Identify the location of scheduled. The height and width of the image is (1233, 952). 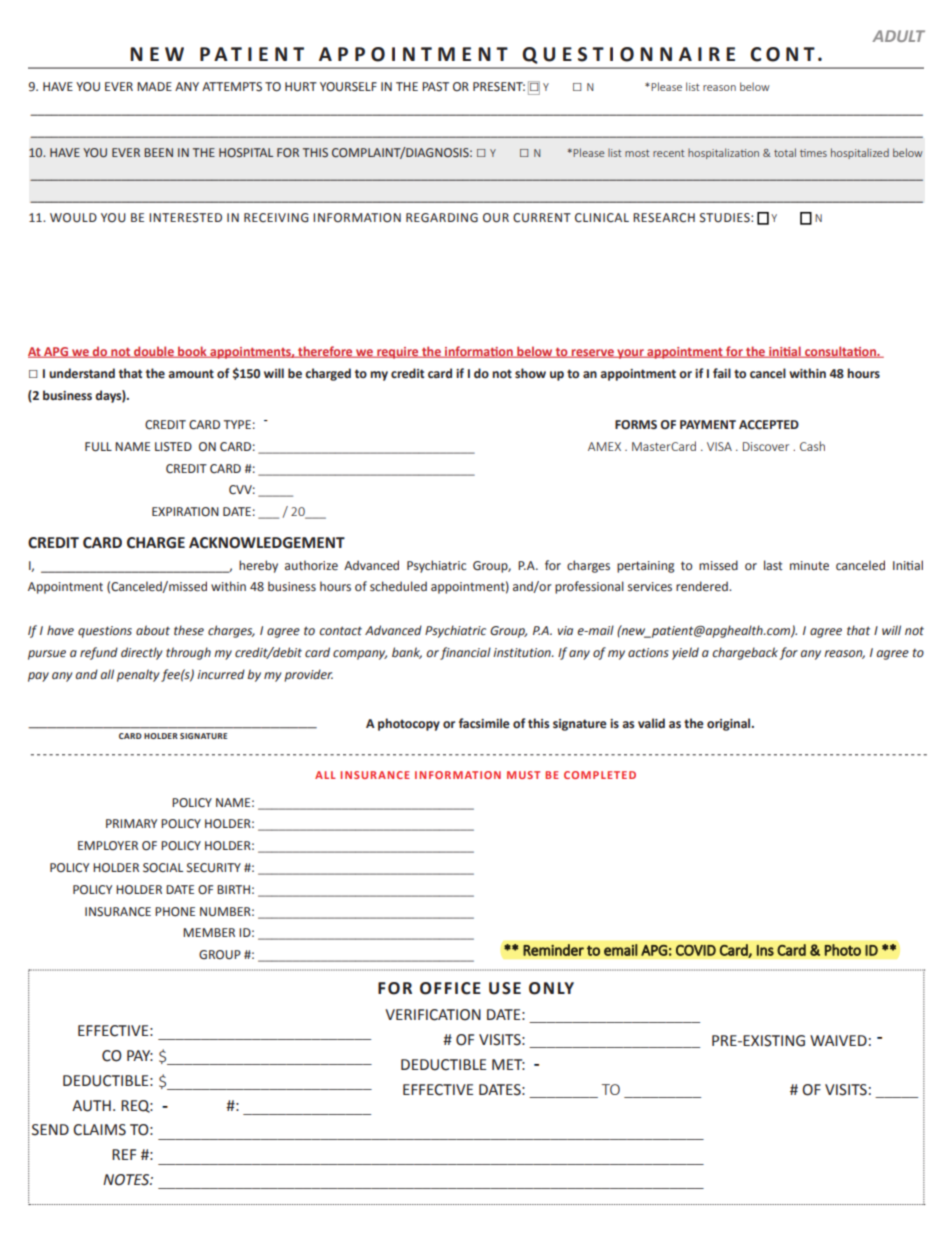
(398, 586).
